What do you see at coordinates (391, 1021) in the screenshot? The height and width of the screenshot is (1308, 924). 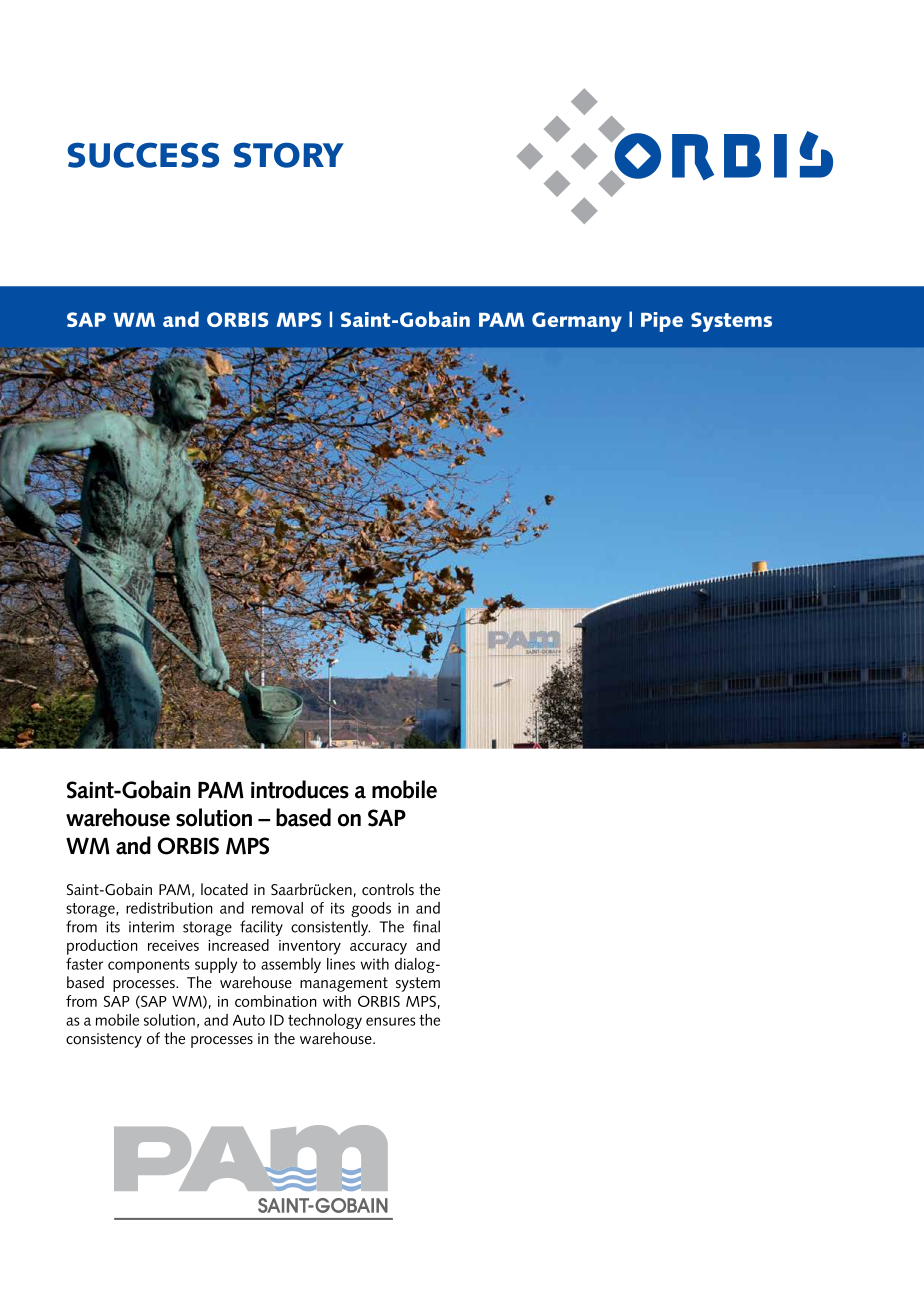 I see `ensures` at bounding box center [391, 1021].
